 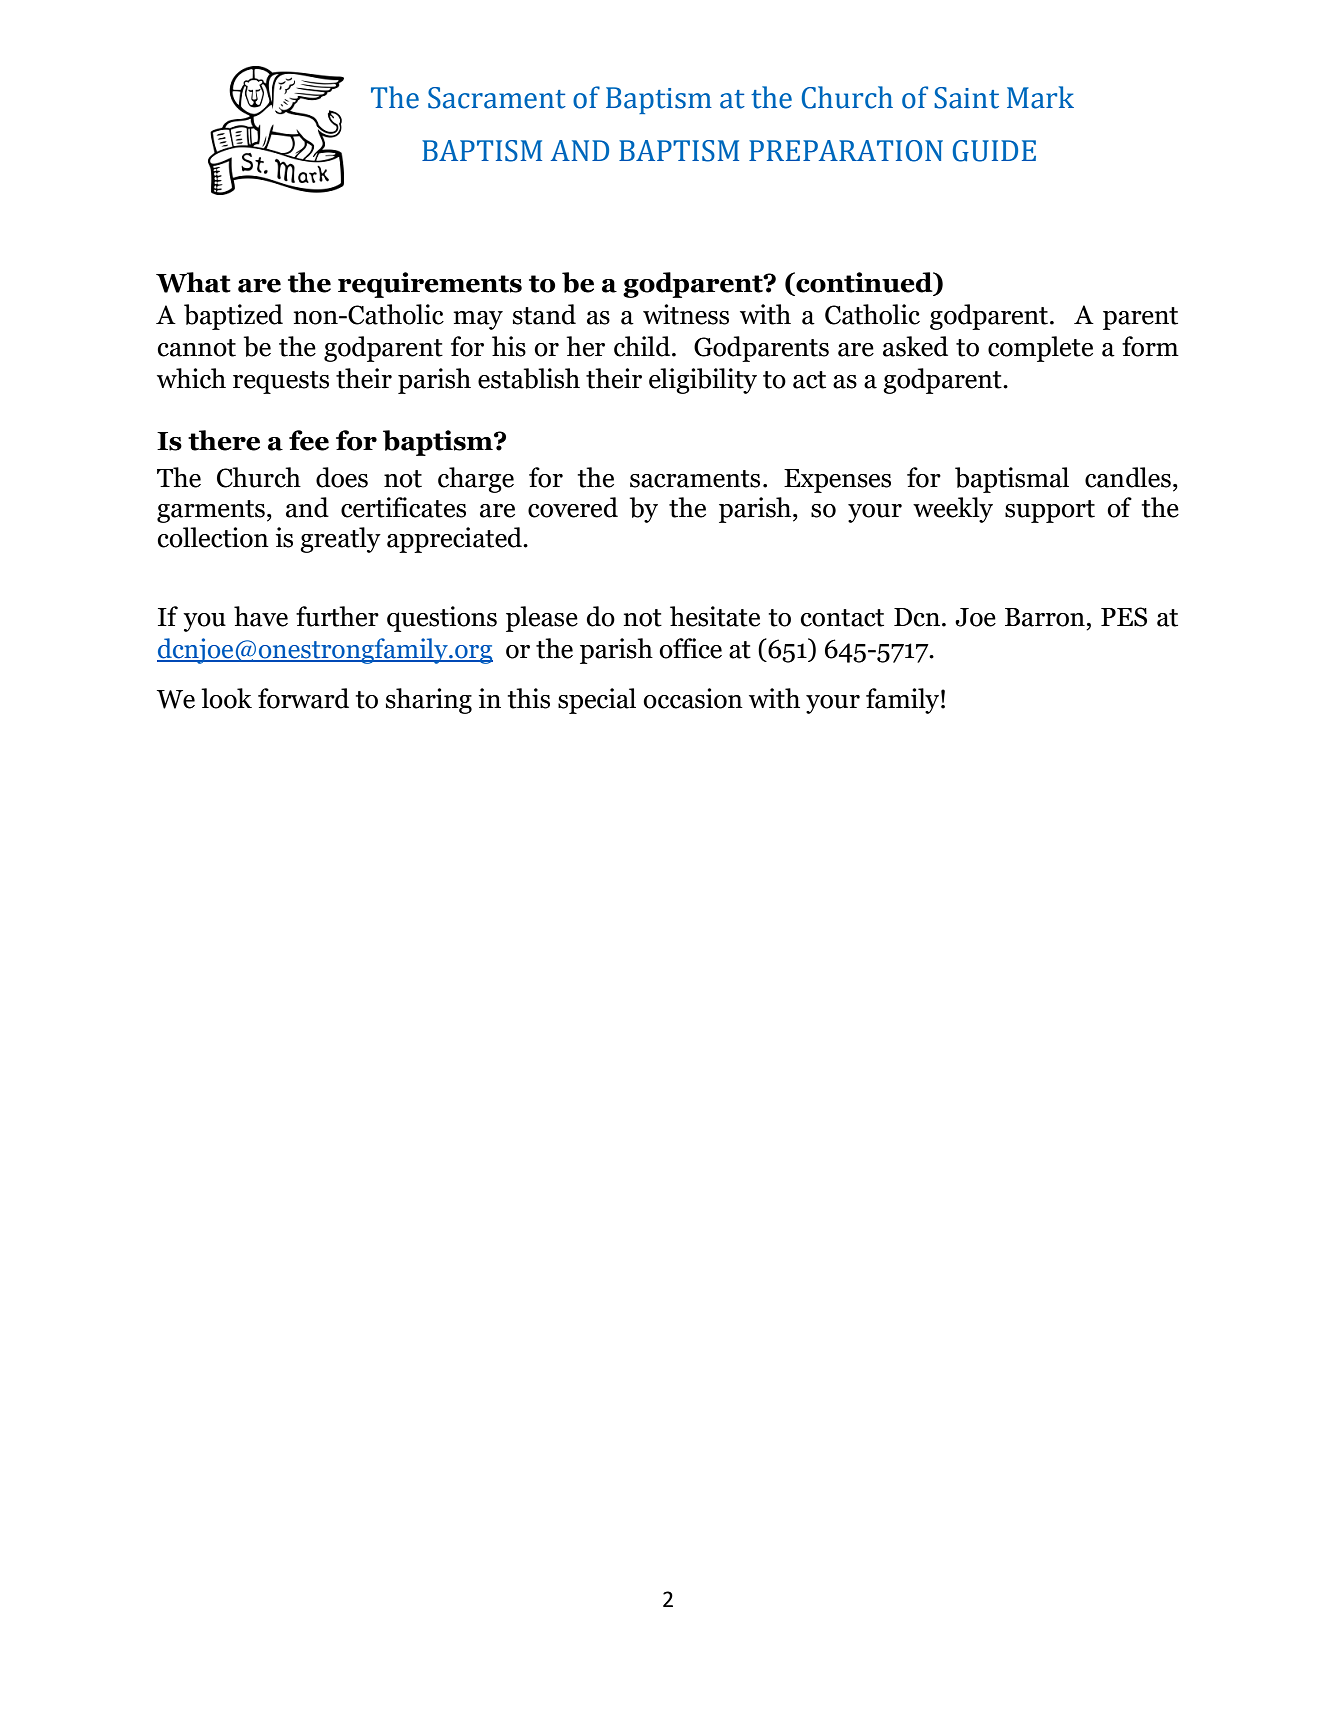 I want to click on Barron, so click(x=1045, y=617).
